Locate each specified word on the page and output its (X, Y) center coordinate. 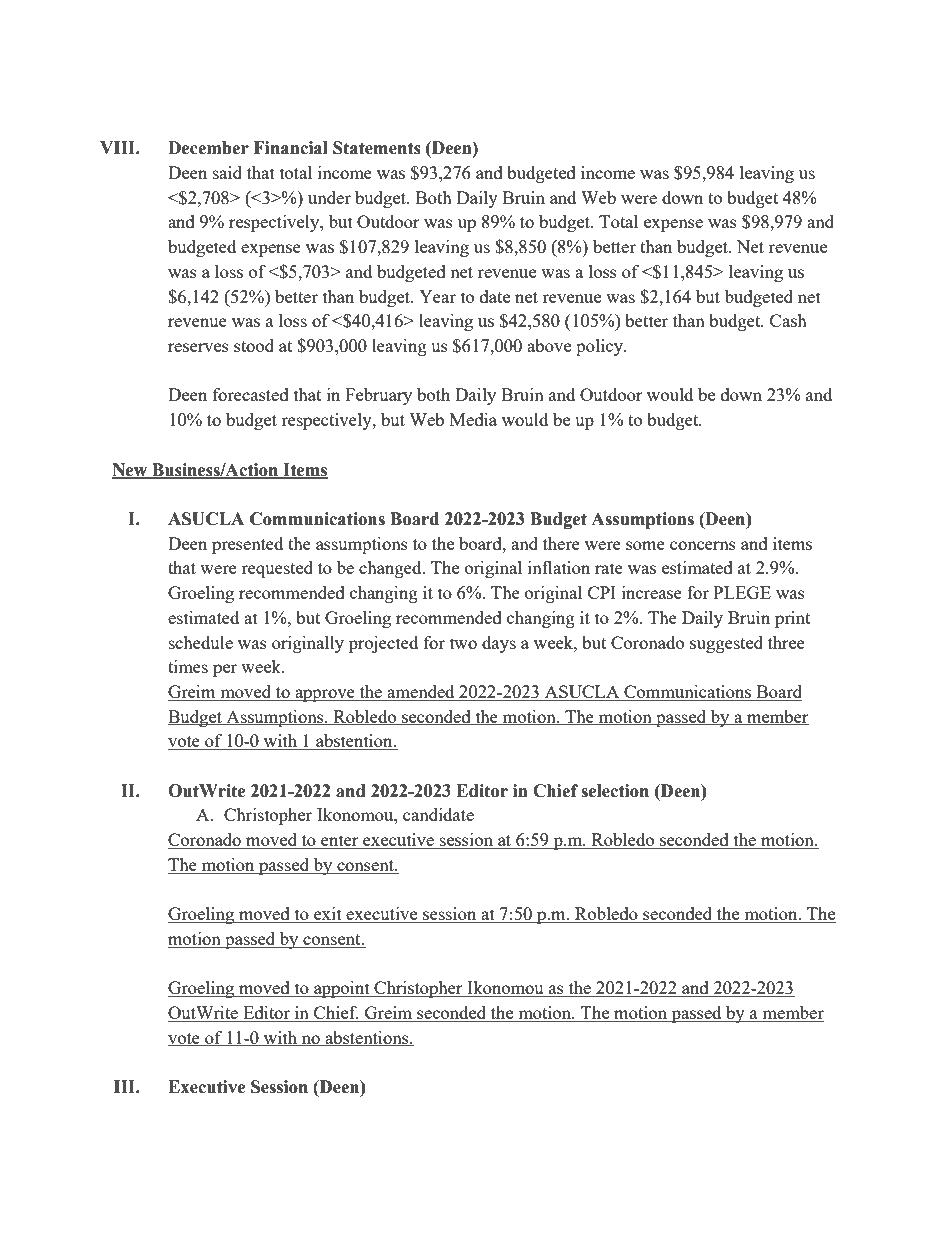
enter (340, 842)
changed (391, 569)
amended (421, 693)
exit (328, 915)
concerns (703, 545)
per (225, 670)
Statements (377, 148)
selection (615, 791)
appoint (342, 989)
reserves (198, 347)
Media (473, 419)
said (227, 172)
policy (601, 347)
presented (247, 545)
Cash (788, 320)
